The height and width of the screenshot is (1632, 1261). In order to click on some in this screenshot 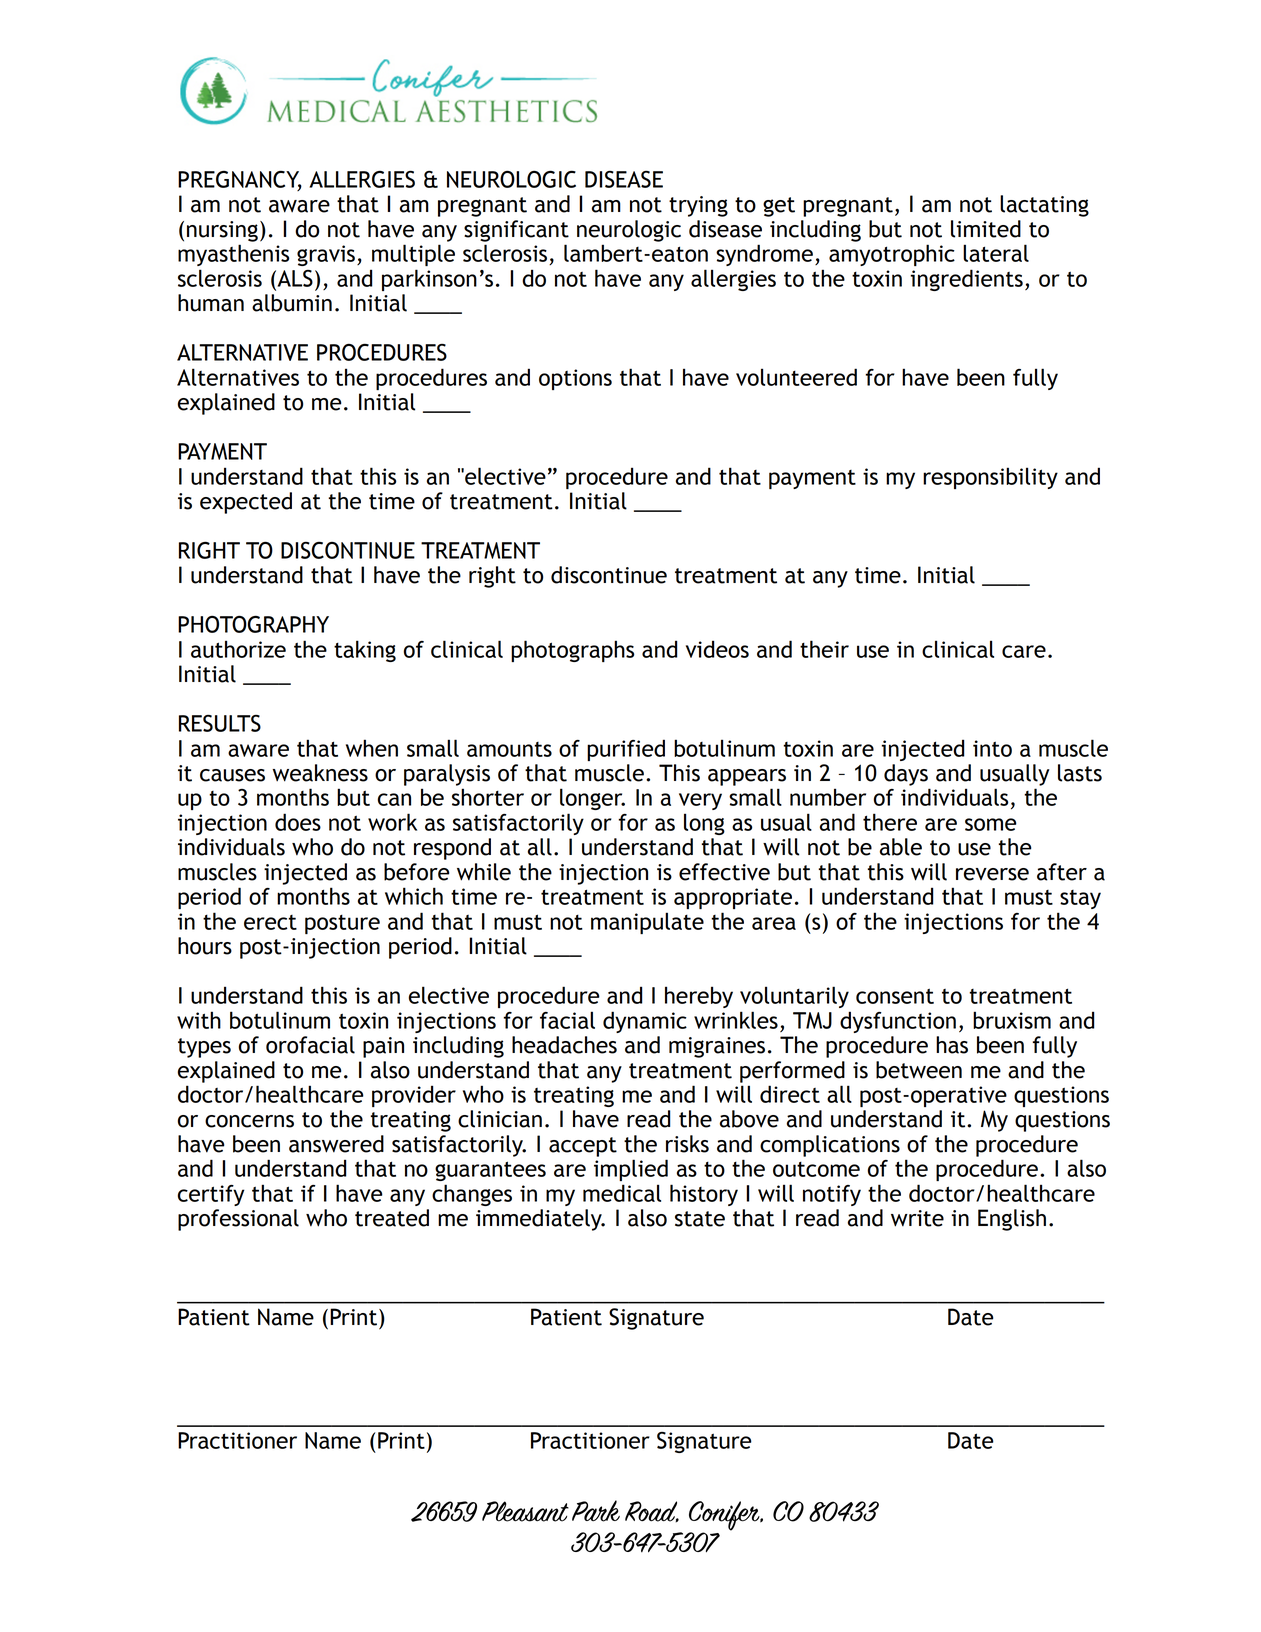, I will do `click(991, 824)`.
